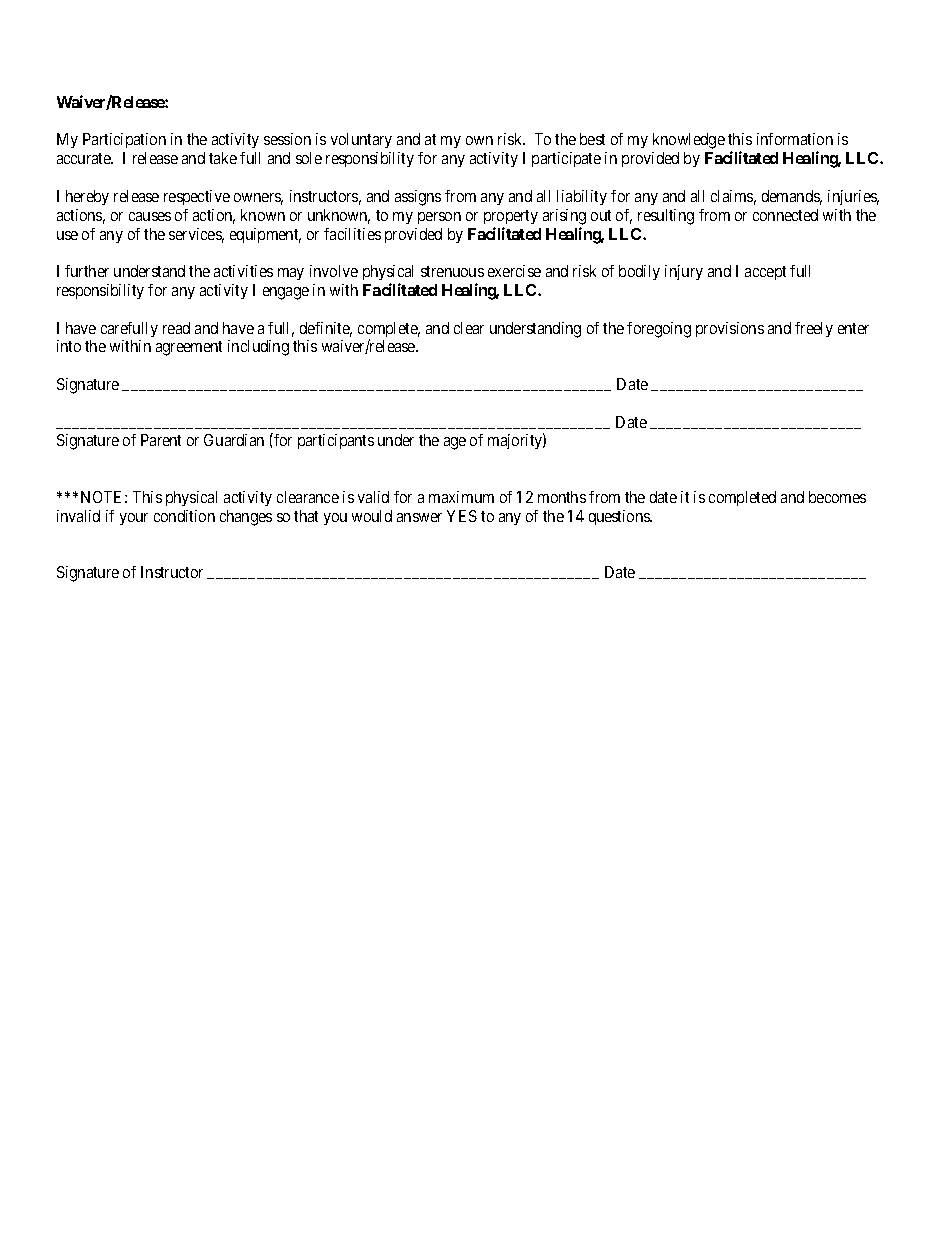  I want to click on becomes, so click(837, 497).
